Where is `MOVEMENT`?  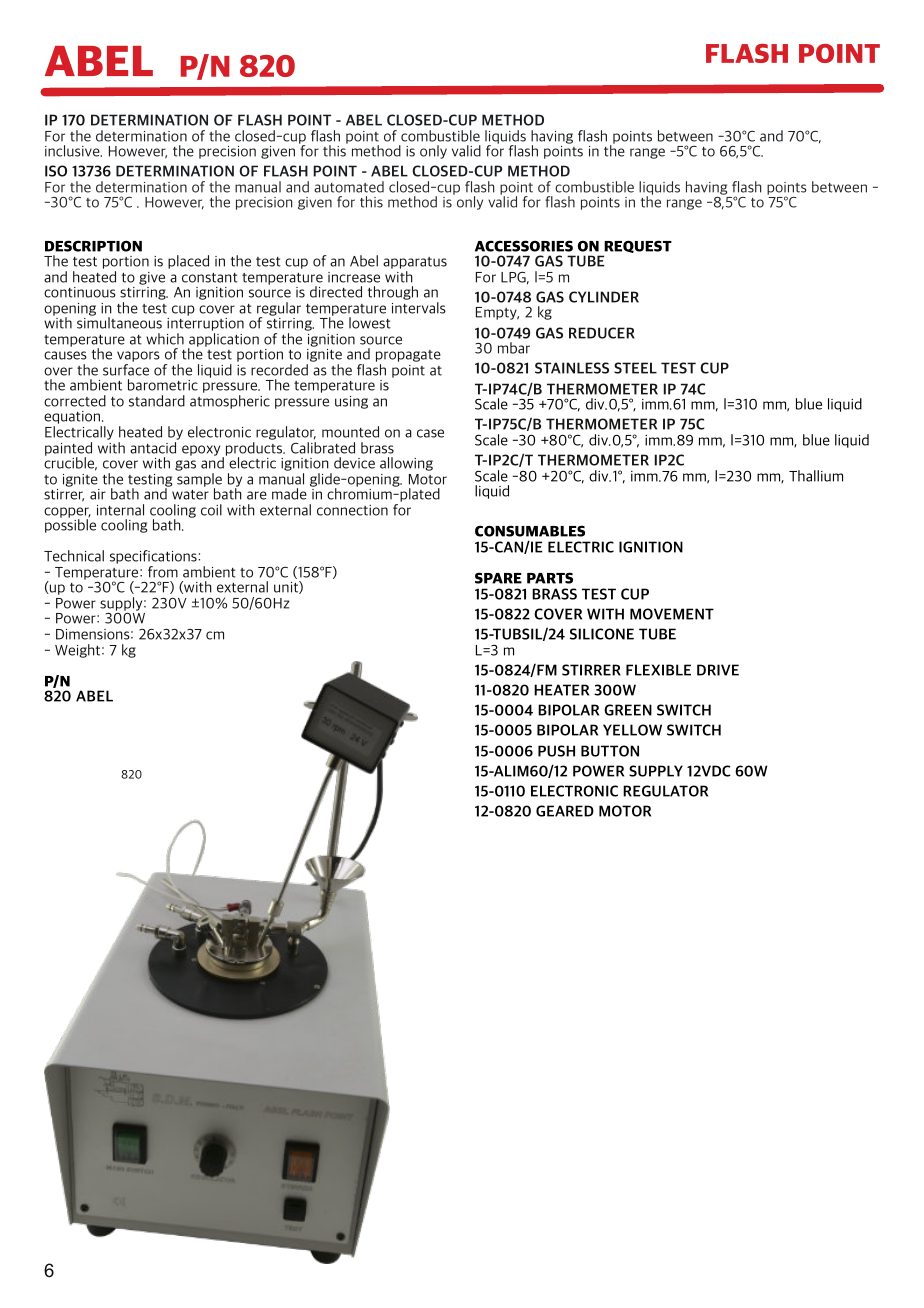 MOVEMENT is located at coordinates (672, 614).
